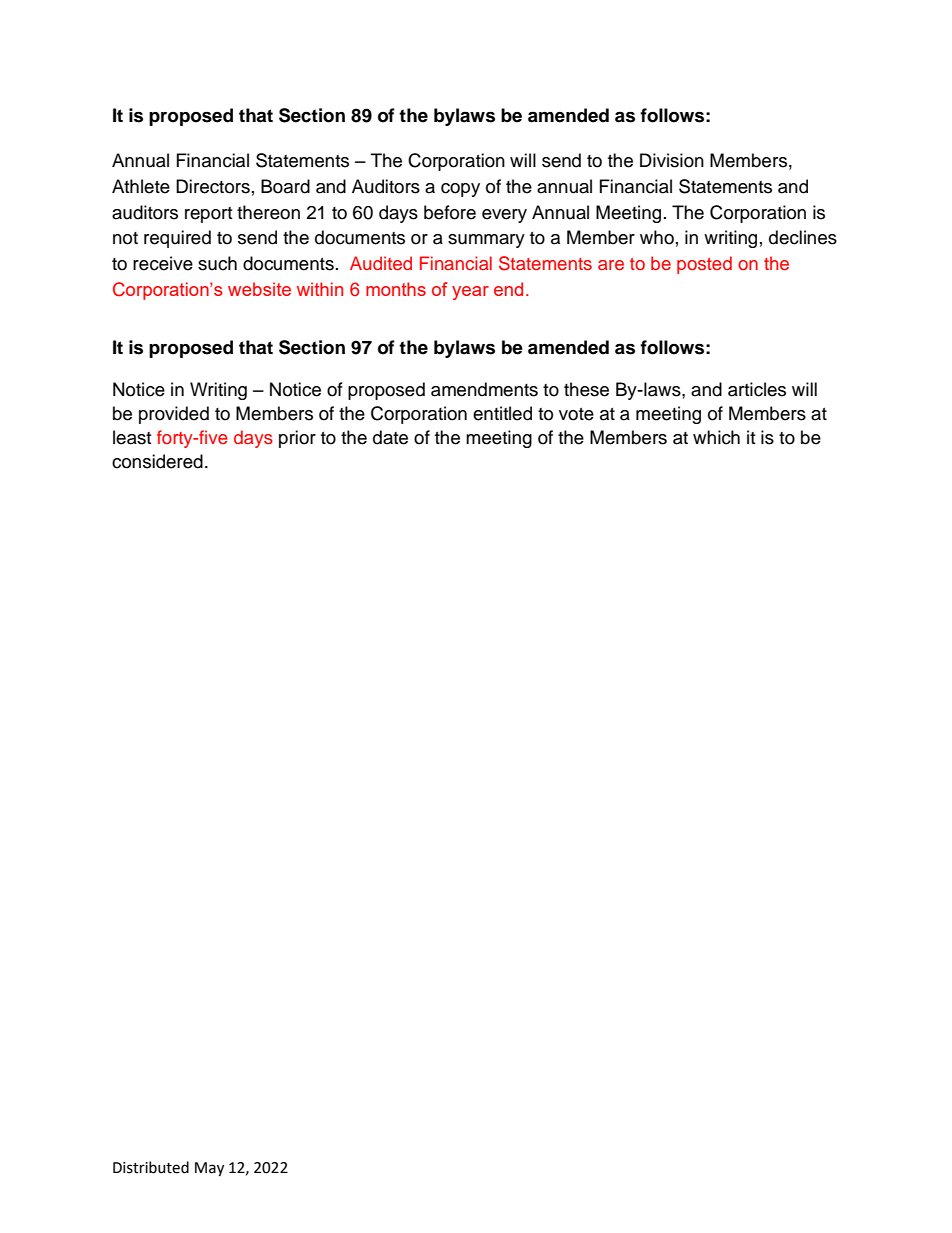 This page has height=1233, width=952. I want to click on entitled, so click(502, 413).
